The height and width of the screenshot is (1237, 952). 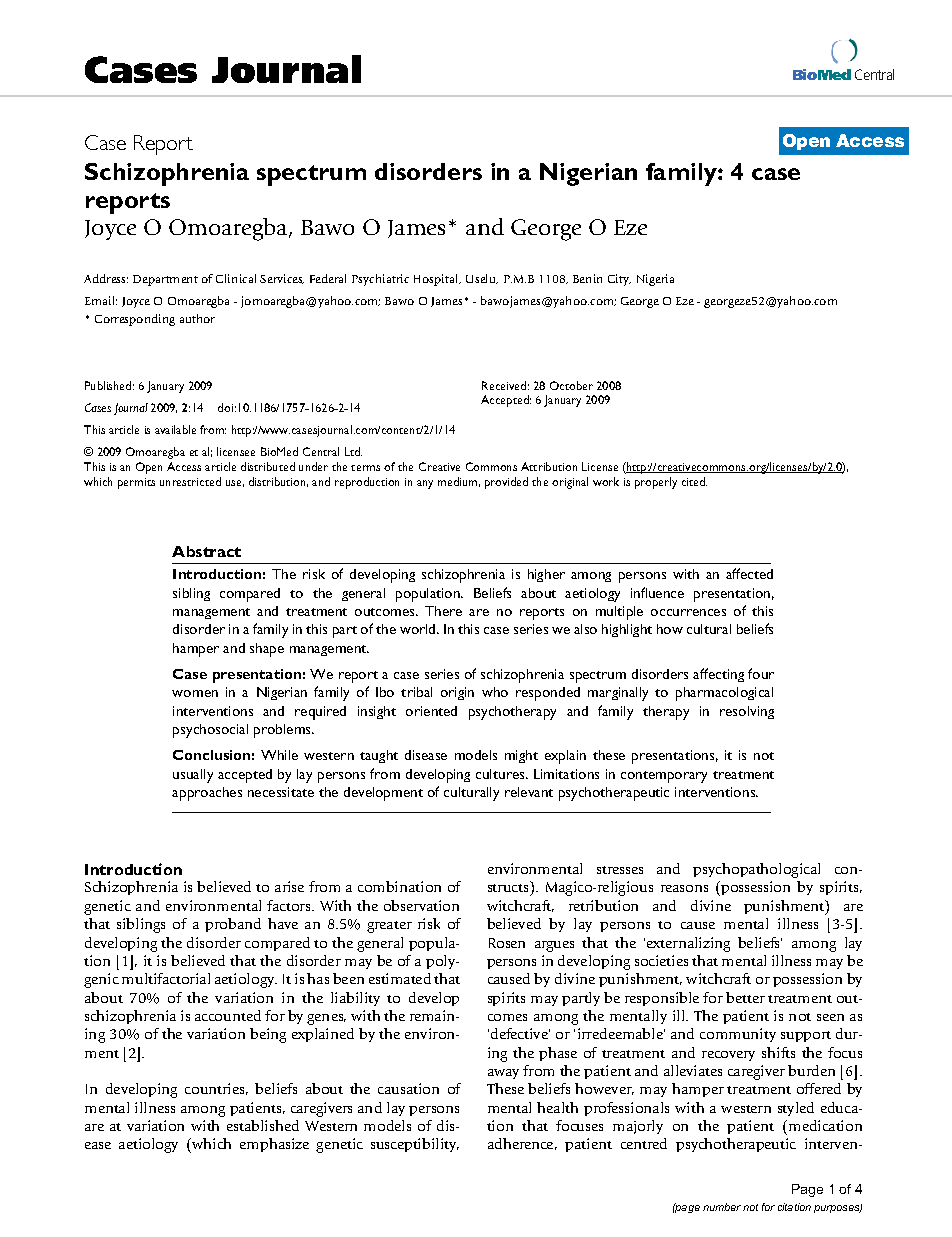 What do you see at coordinates (747, 712) in the screenshot?
I see `resolving` at bounding box center [747, 712].
